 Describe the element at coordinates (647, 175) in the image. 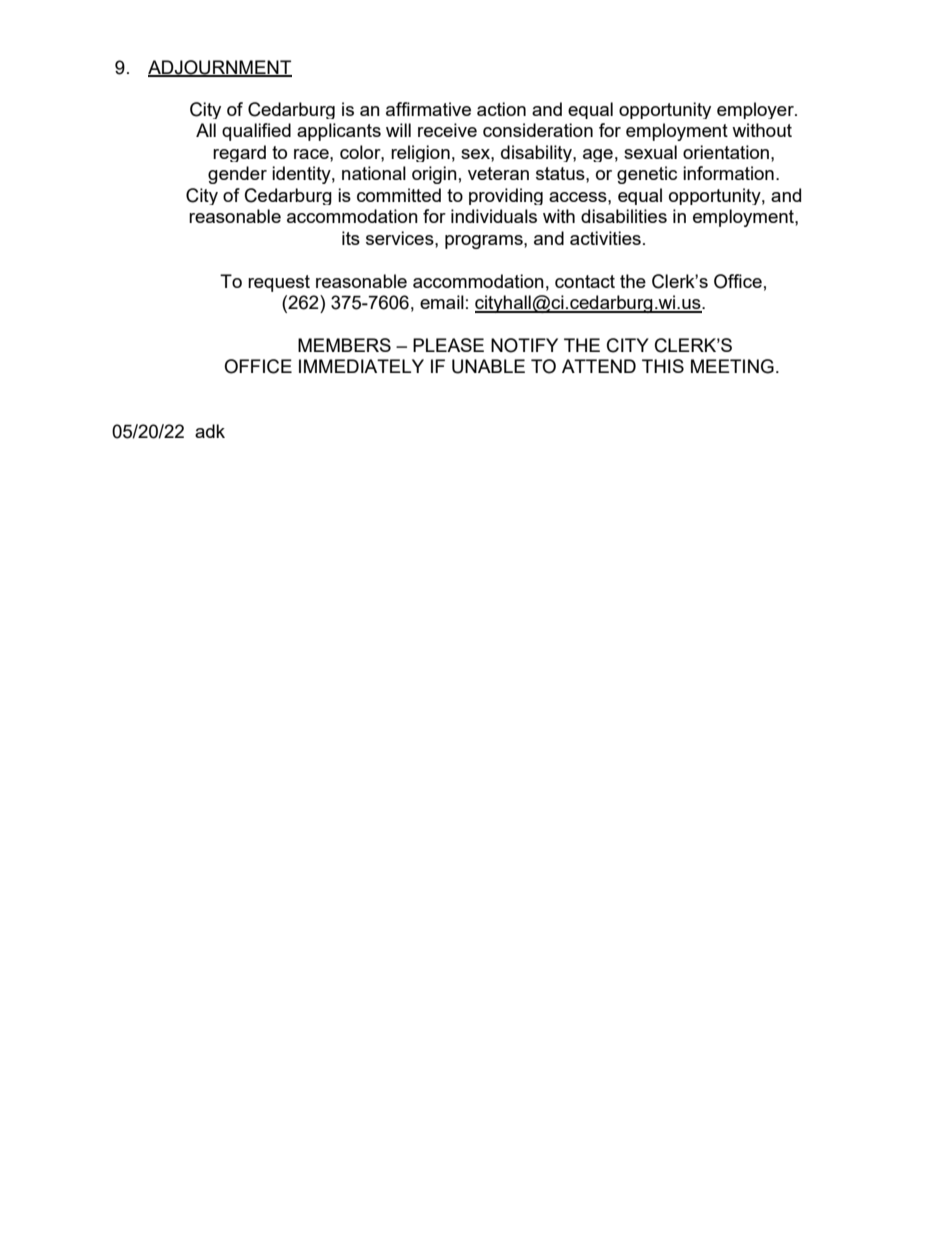

I see `genetic` at that location.
